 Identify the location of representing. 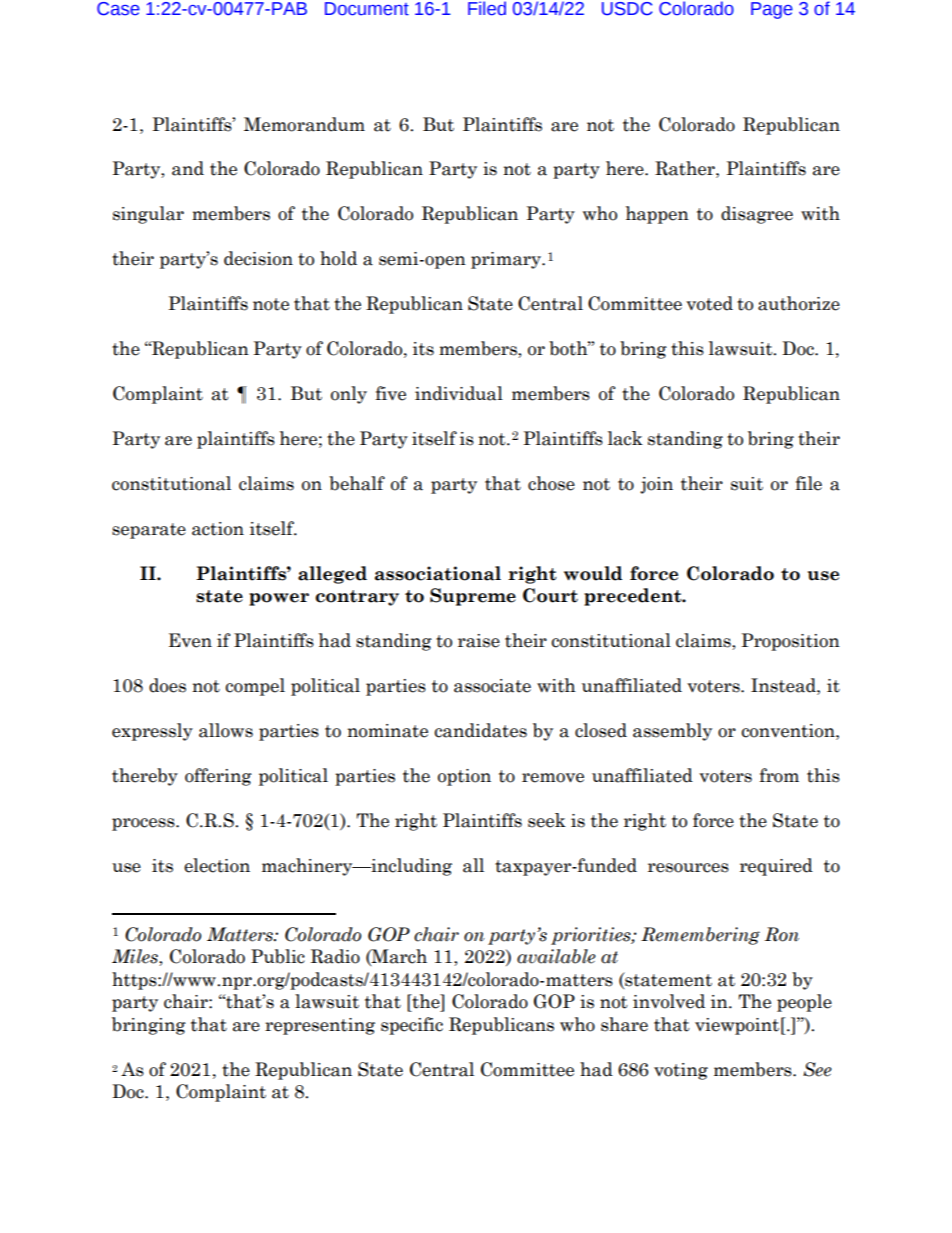
(320, 1026).
